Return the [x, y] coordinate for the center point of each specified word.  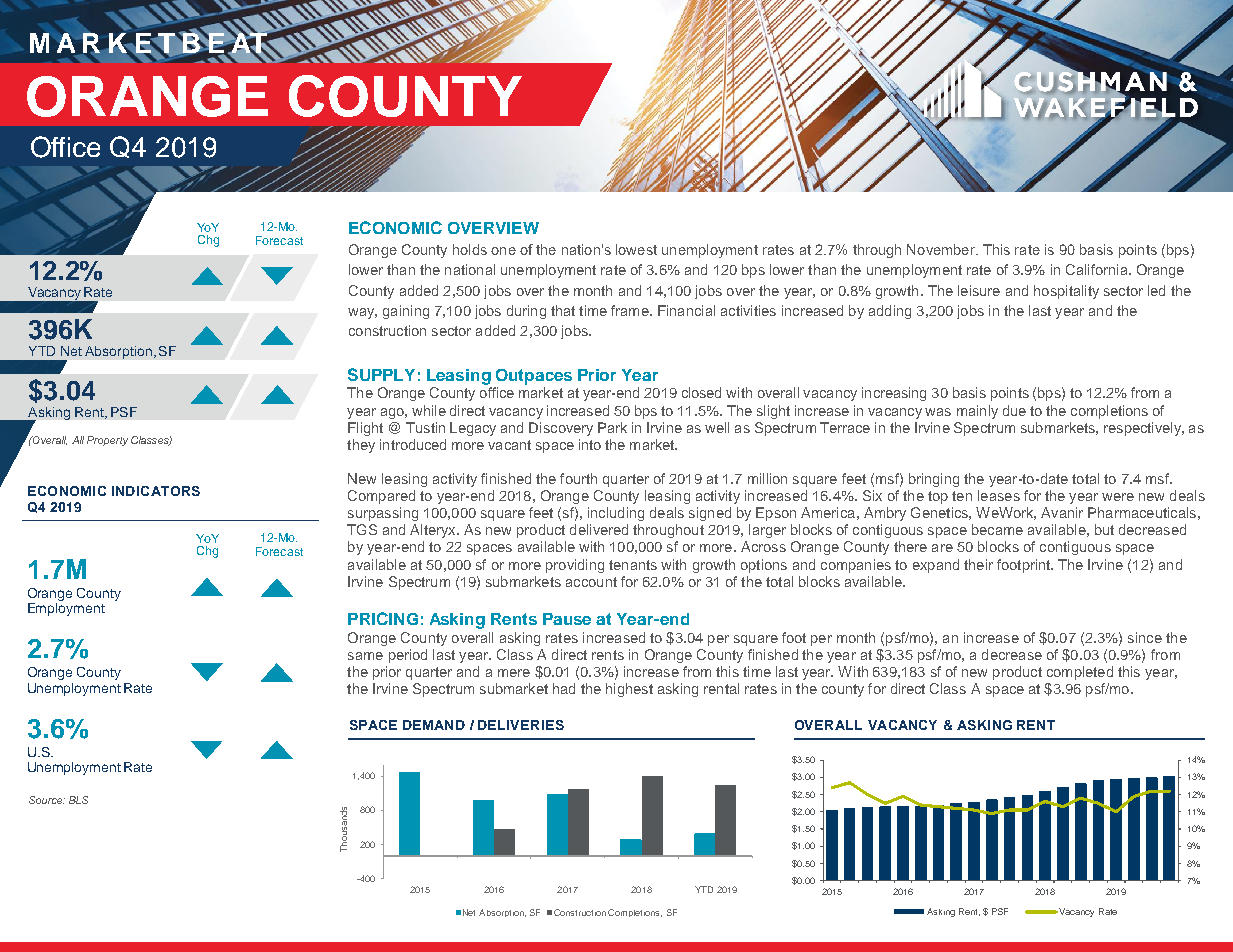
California [1098, 269]
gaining [406, 312]
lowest [636, 249]
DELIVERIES [521, 725]
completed [1080, 673]
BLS [78, 800]
